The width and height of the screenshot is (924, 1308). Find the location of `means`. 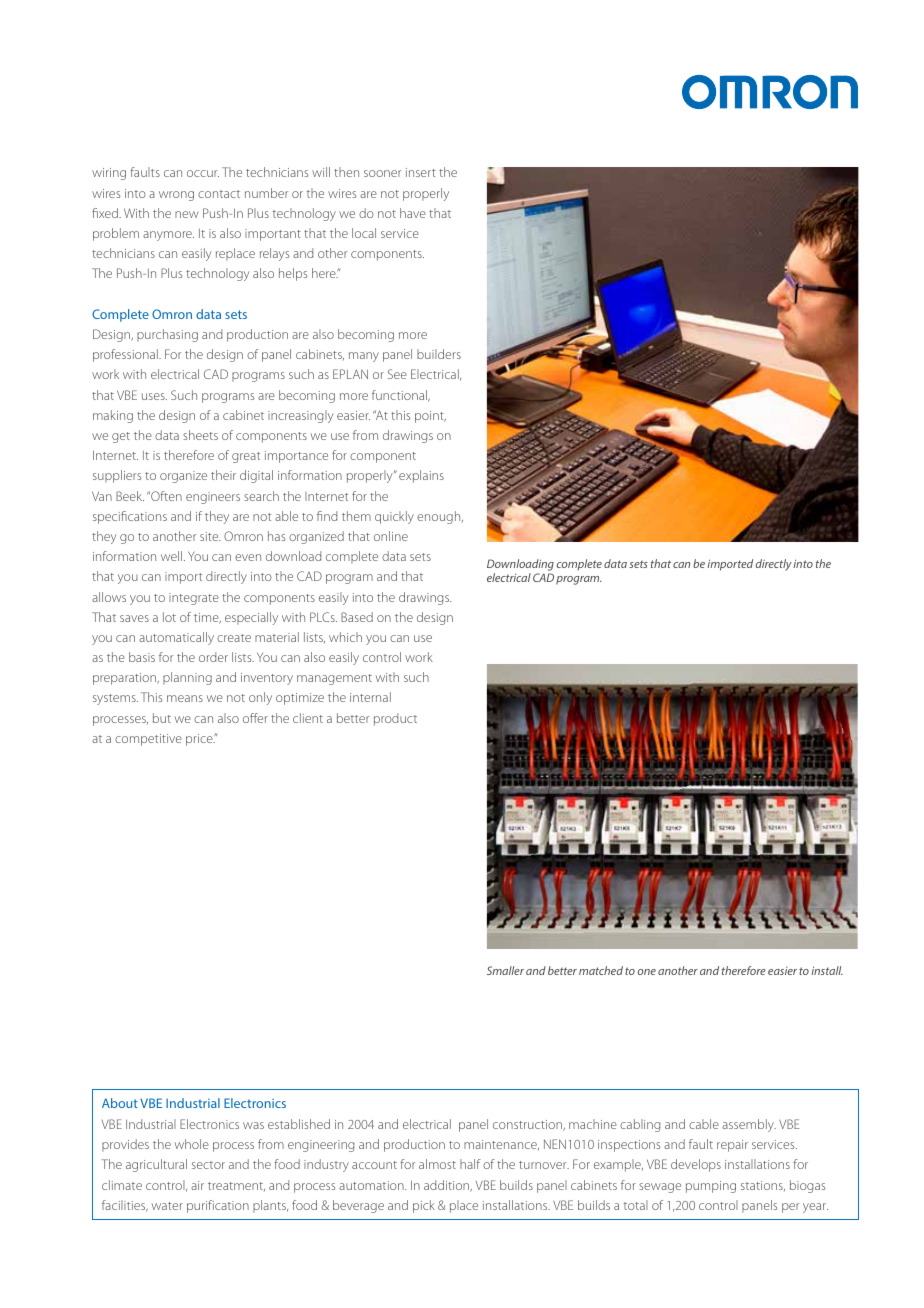

means is located at coordinates (185, 698).
